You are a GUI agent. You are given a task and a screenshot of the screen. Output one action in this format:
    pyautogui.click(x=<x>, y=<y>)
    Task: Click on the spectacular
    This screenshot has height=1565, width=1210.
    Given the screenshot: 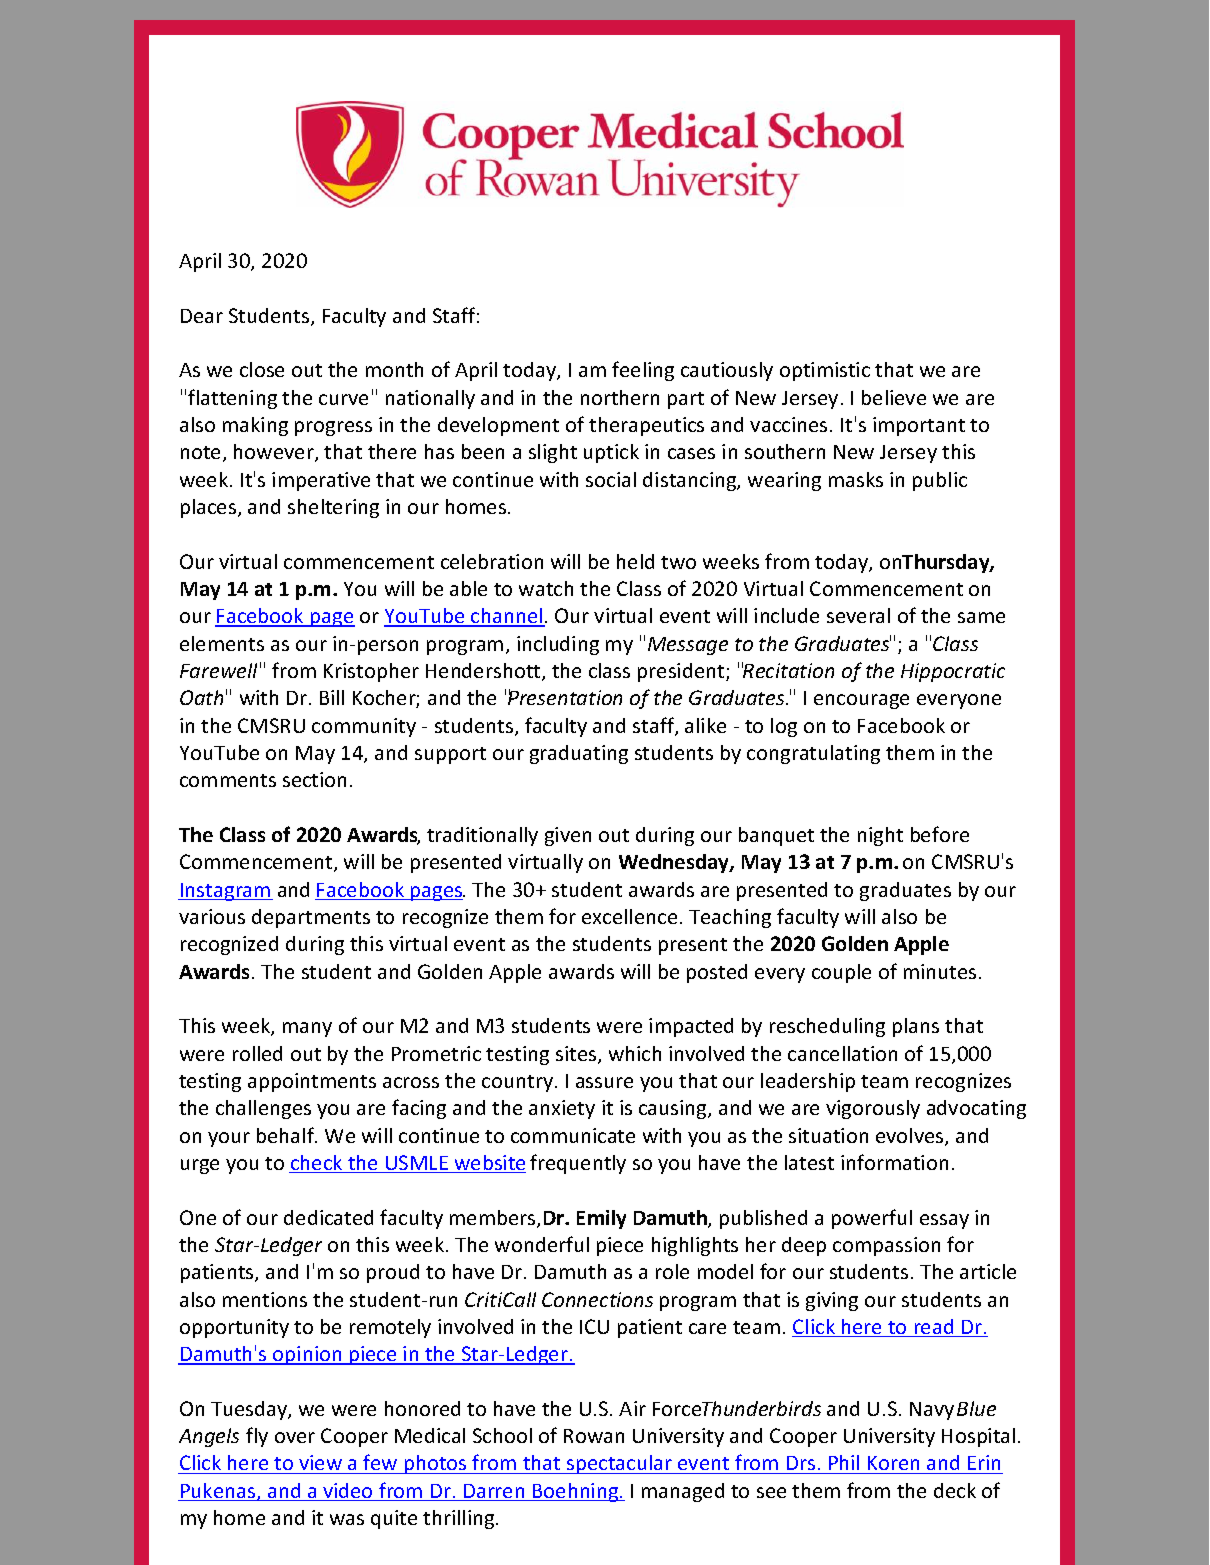 What is the action you would take?
    pyautogui.click(x=619, y=1464)
